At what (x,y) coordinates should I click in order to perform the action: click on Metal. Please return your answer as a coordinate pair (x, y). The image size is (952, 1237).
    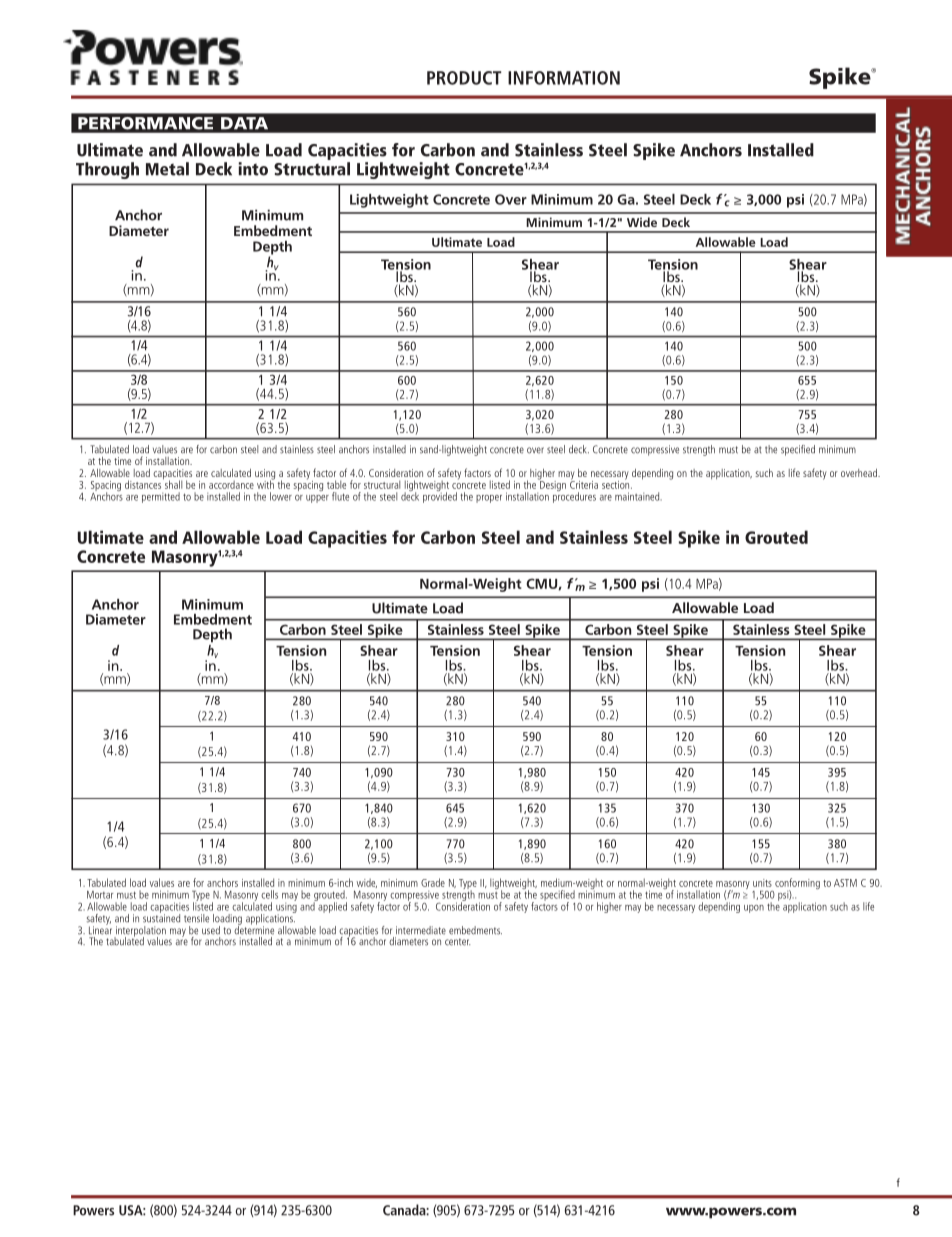
    Looking at the image, I should click on (167, 169).
